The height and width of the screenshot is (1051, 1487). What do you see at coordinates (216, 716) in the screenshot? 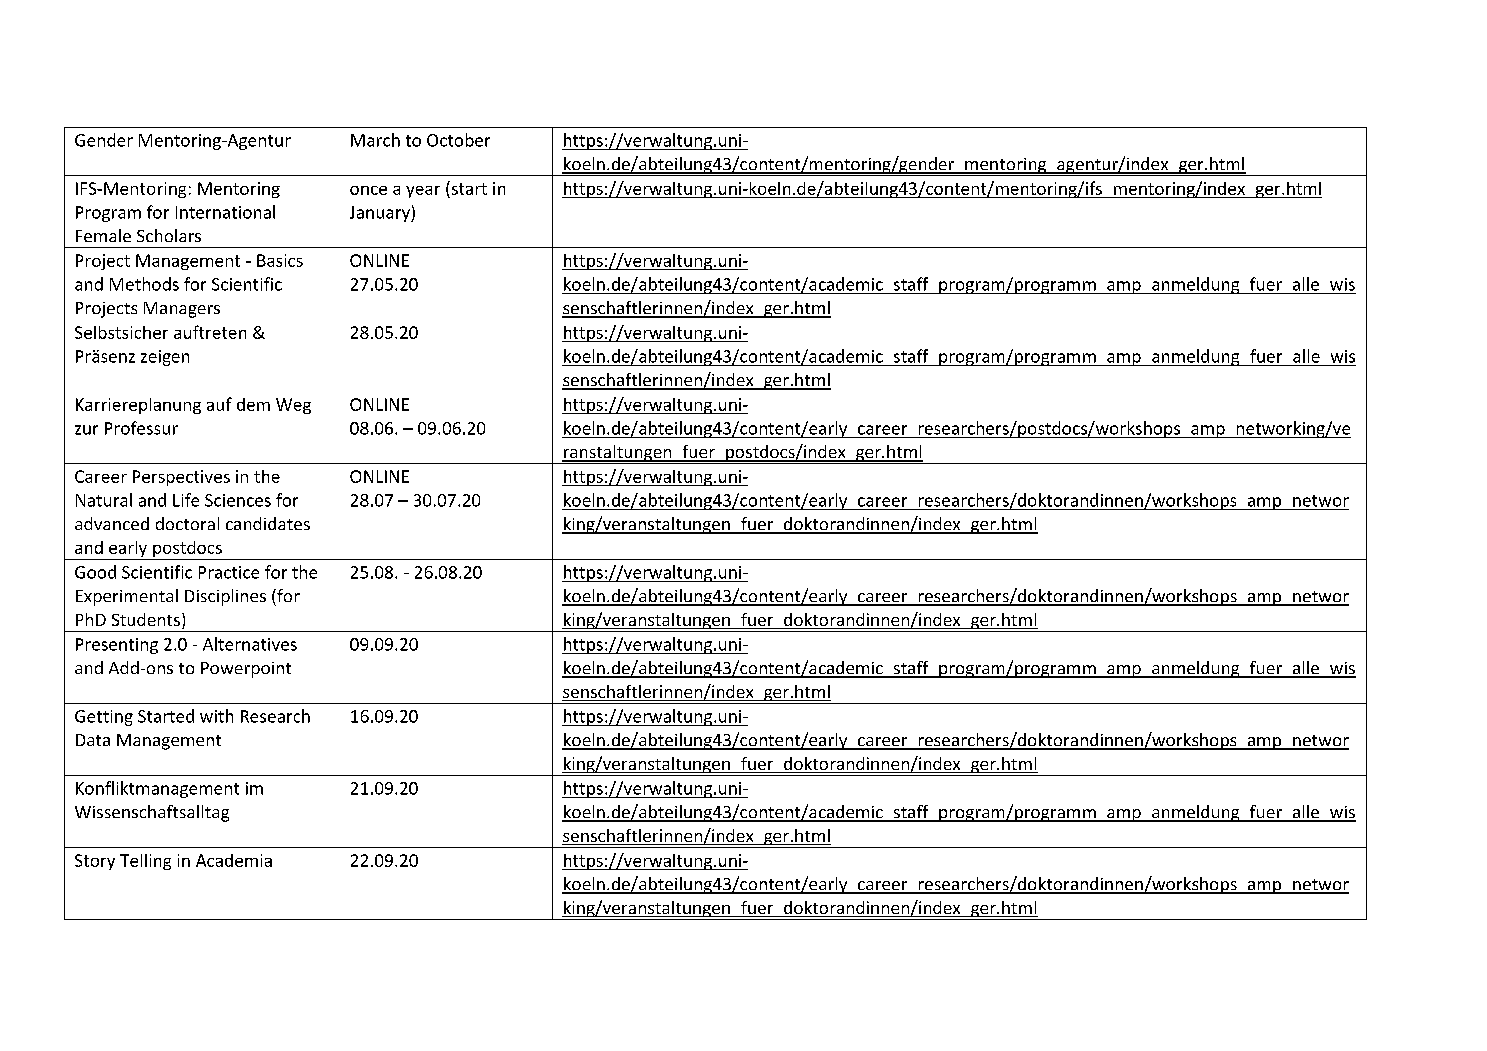
I see `with` at bounding box center [216, 716].
